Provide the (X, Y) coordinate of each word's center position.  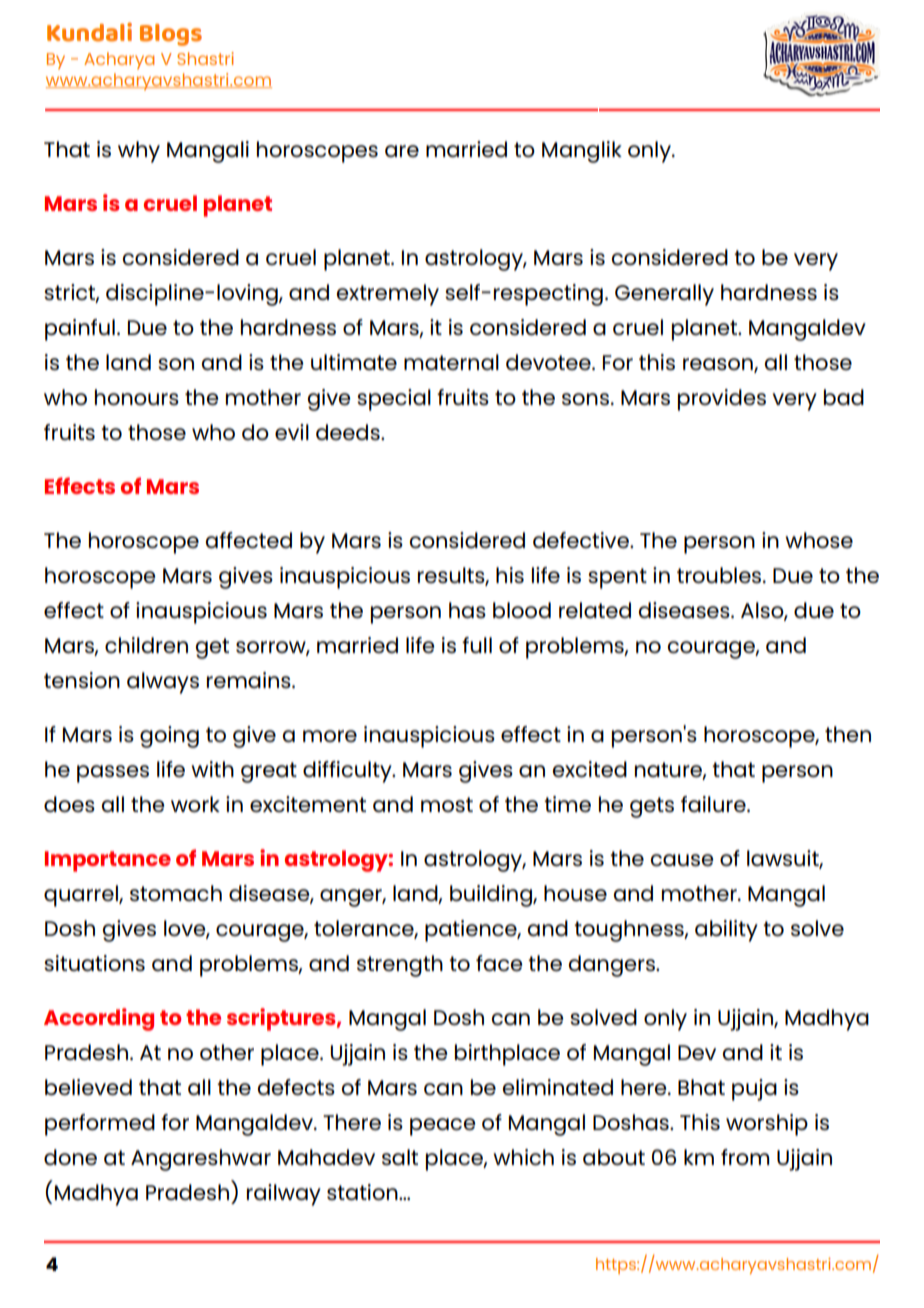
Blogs (171, 35)
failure (714, 804)
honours (137, 397)
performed (100, 1125)
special (394, 400)
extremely (387, 295)
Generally (664, 295)
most (447, 804)
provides (722, 400)
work (195, 804)
